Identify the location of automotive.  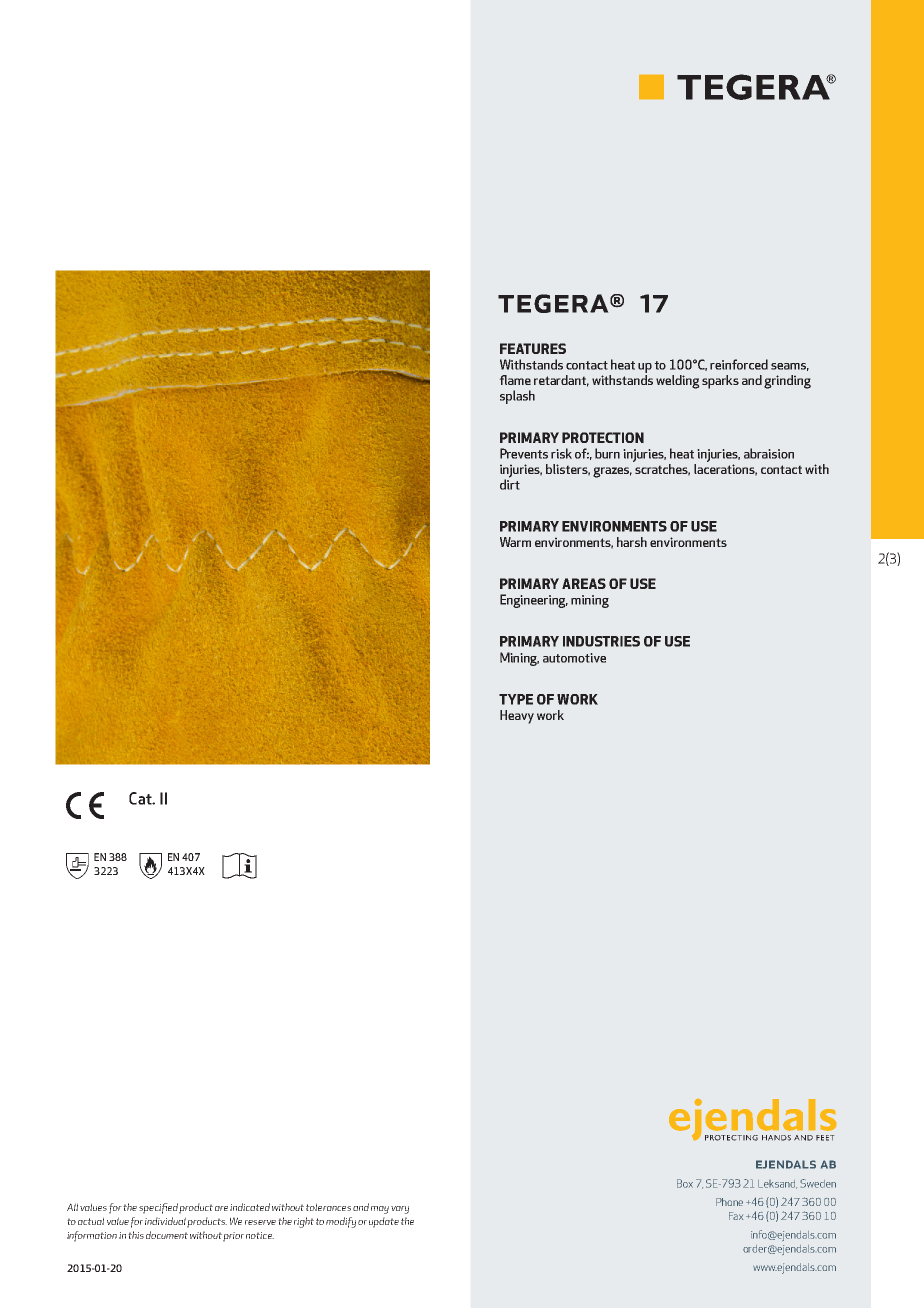
(574, 658).
